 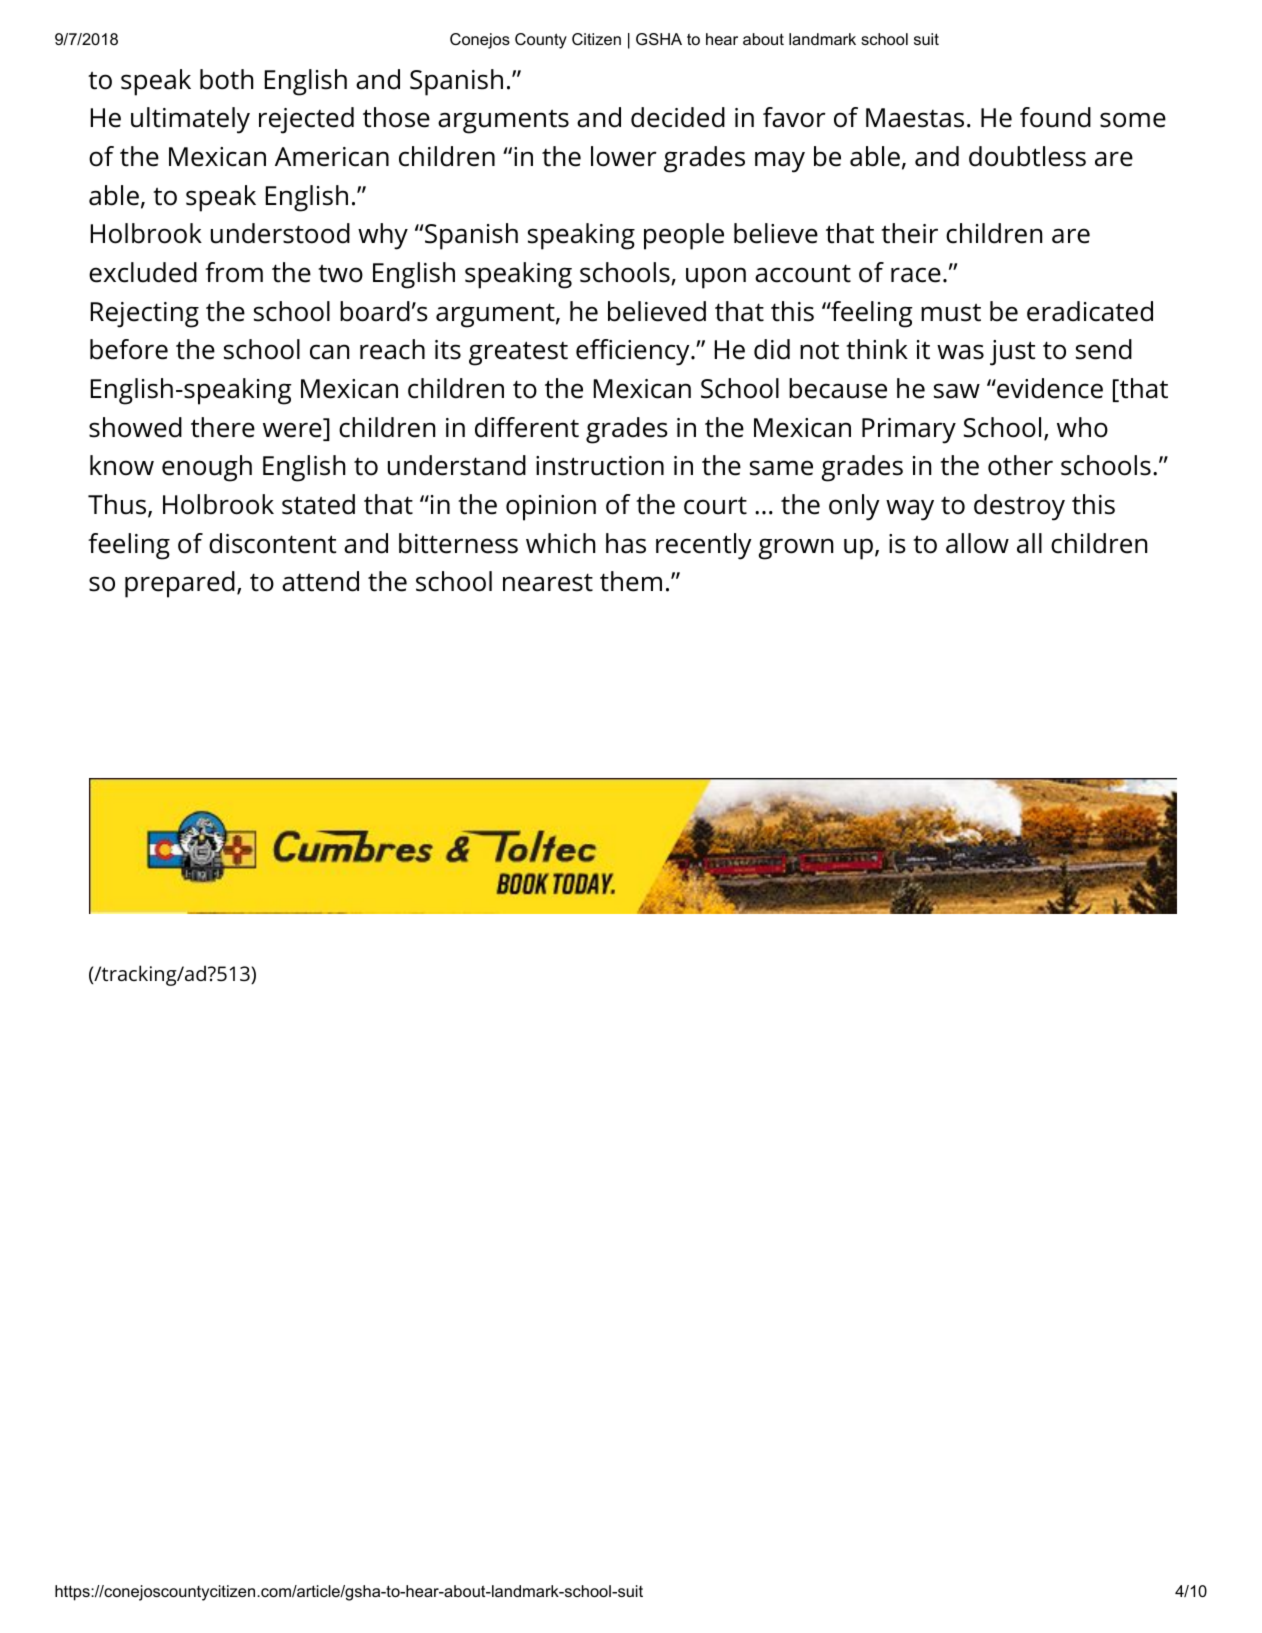 I want to click on there, so click(x=223, y=427).
